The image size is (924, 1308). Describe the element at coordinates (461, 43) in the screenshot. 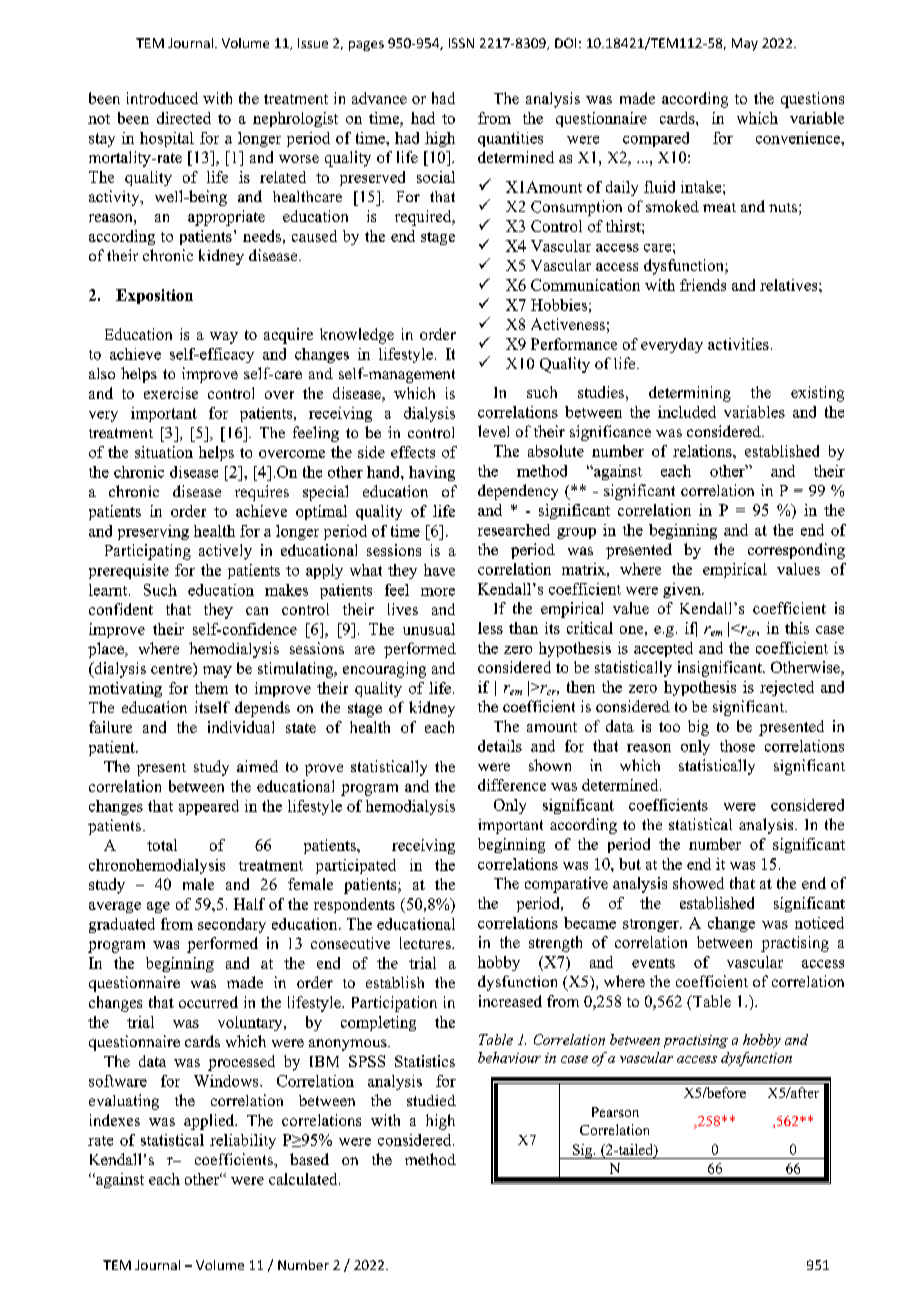

I see `ISSN` at that location.
